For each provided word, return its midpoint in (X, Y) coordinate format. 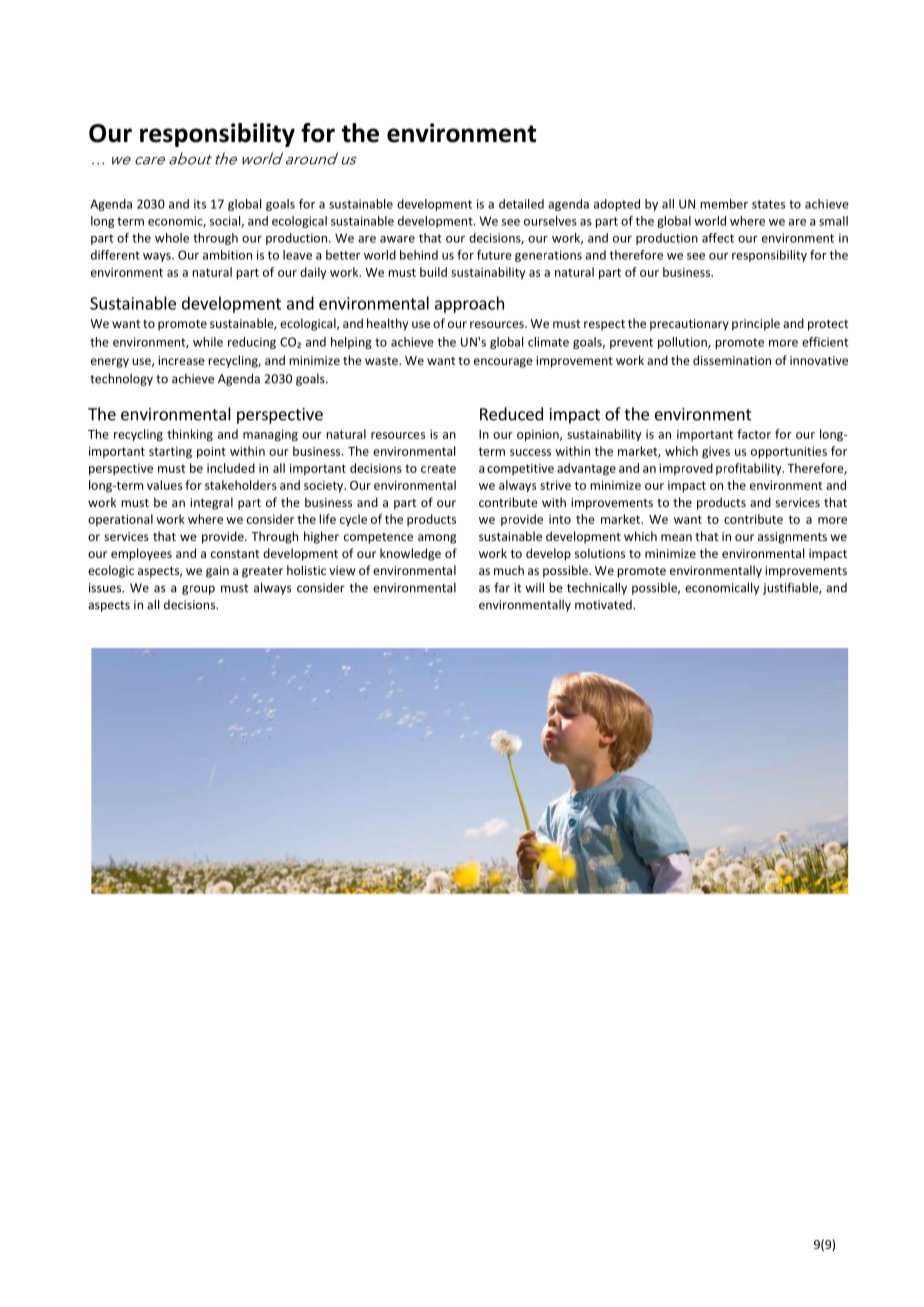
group (198, 590)
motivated (604, 605)
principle (756, 324)
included (231, 468)
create (438, 468)
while (208, 342)
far (502, 587)
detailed (521, 204)
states (768, 204)
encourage (503, 363)
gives (716, 452)
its (200, 204)
